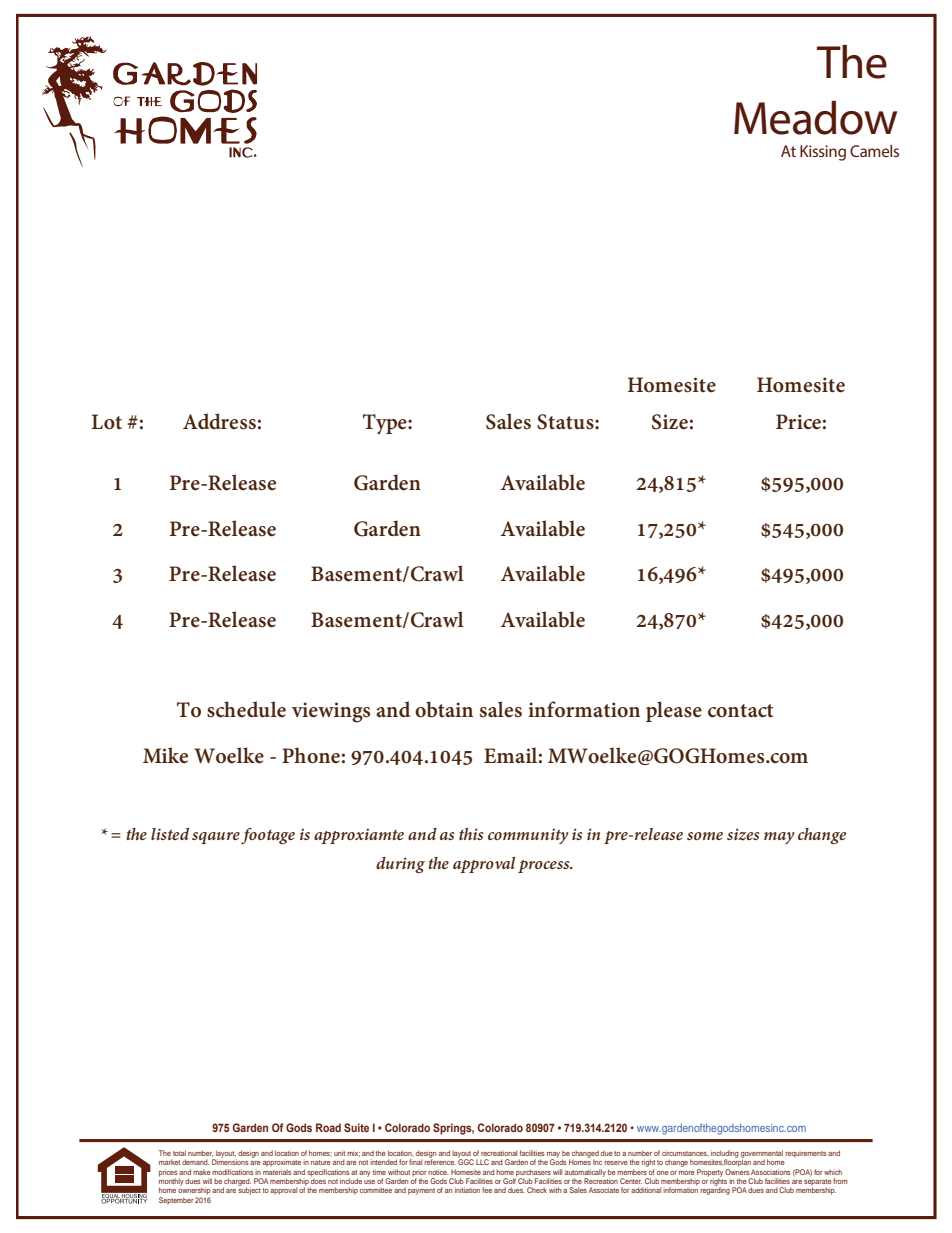 This screenshot has width=952, height=1233. What do you see at coordinates (202, 1172) in the screenshot?
I see `make` at bounding box center [202, 1172].
